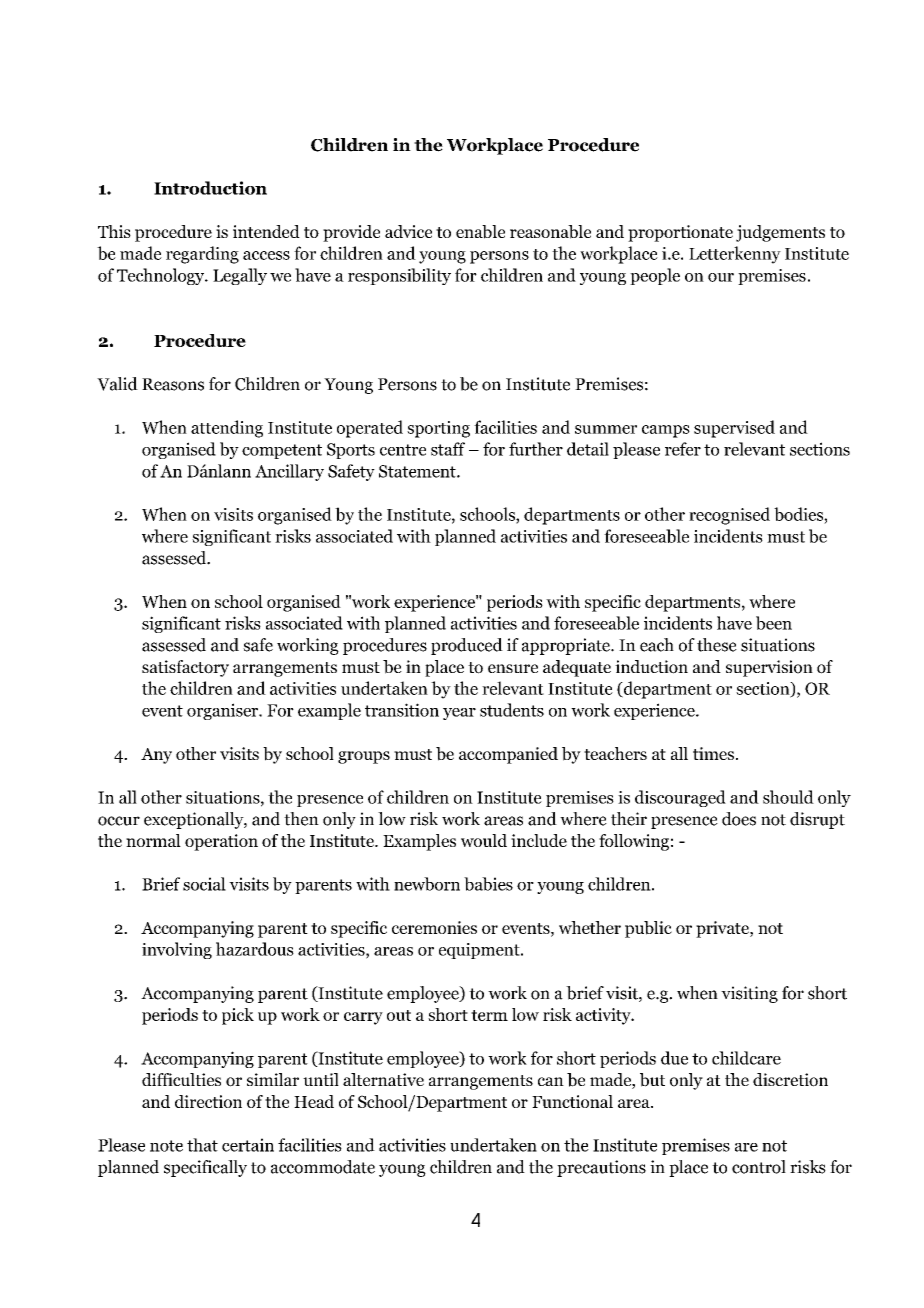 The width and height of the image is (924, 1308). Describe the element at coordinates (221, 842) in the image. I see `operation` at that location.
